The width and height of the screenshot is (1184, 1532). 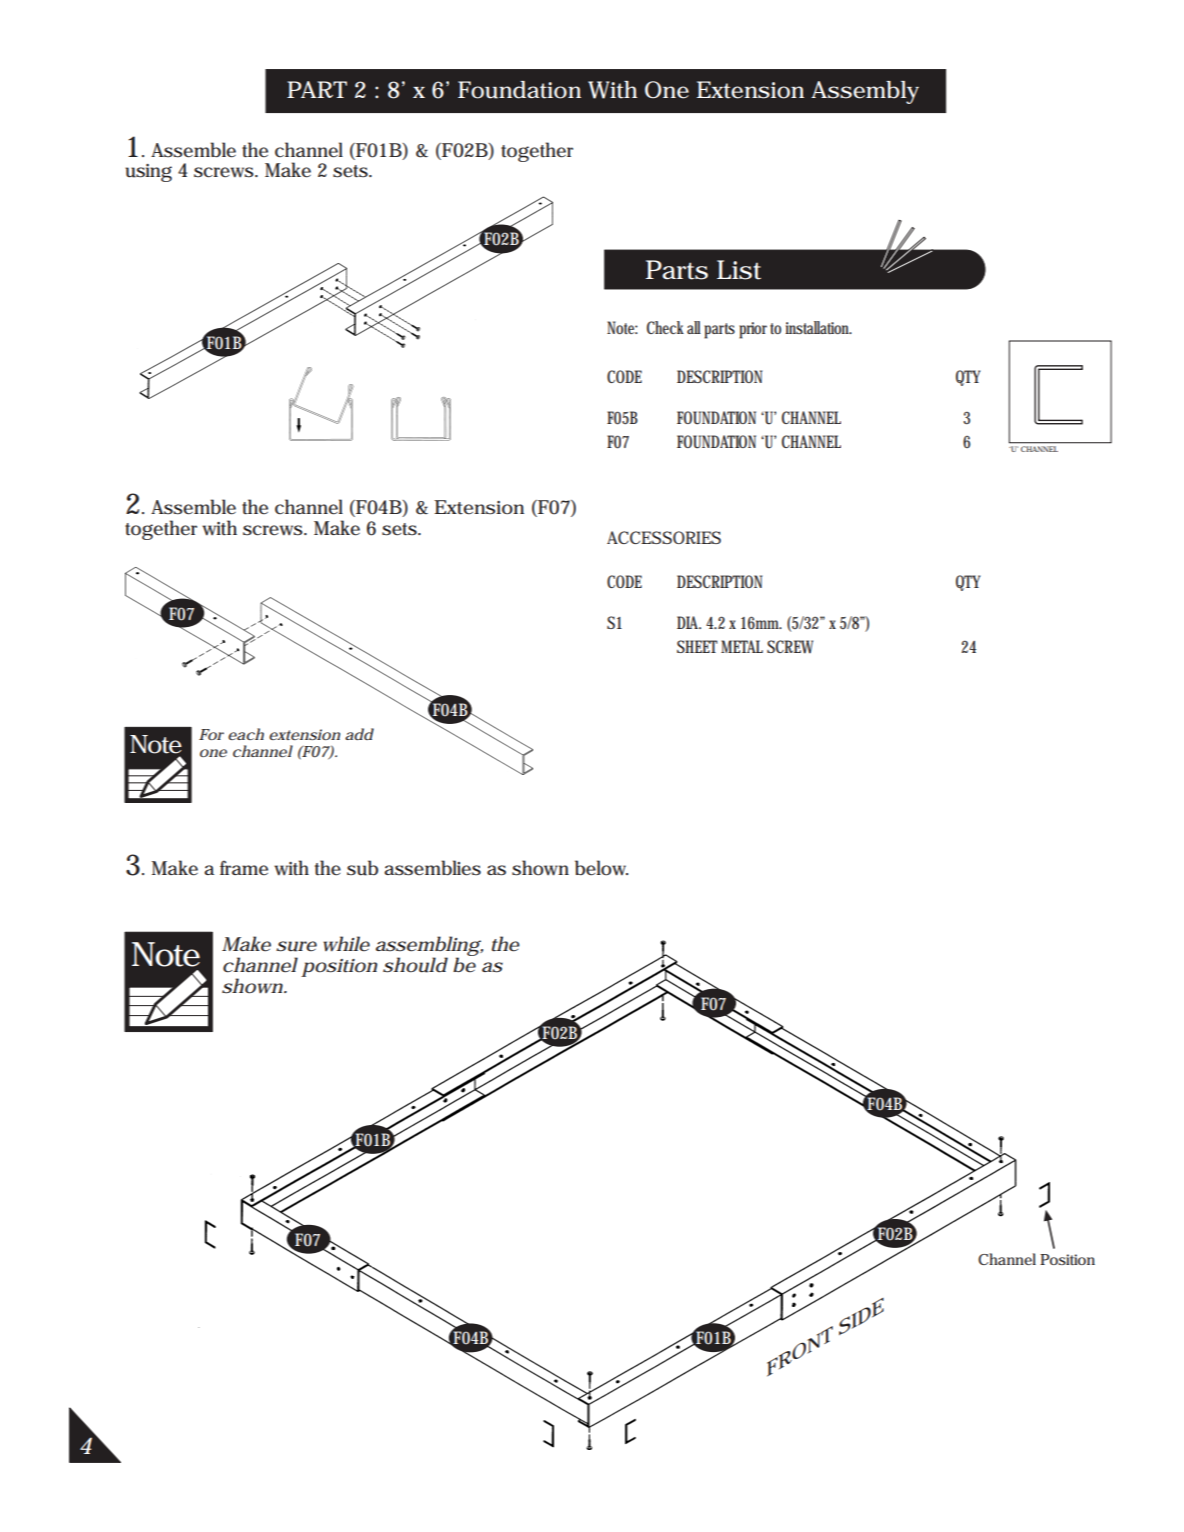 What do you see at coordinates (428, 947) in the screenshot?
I see `assembling` at bounding box center [428, 947].
